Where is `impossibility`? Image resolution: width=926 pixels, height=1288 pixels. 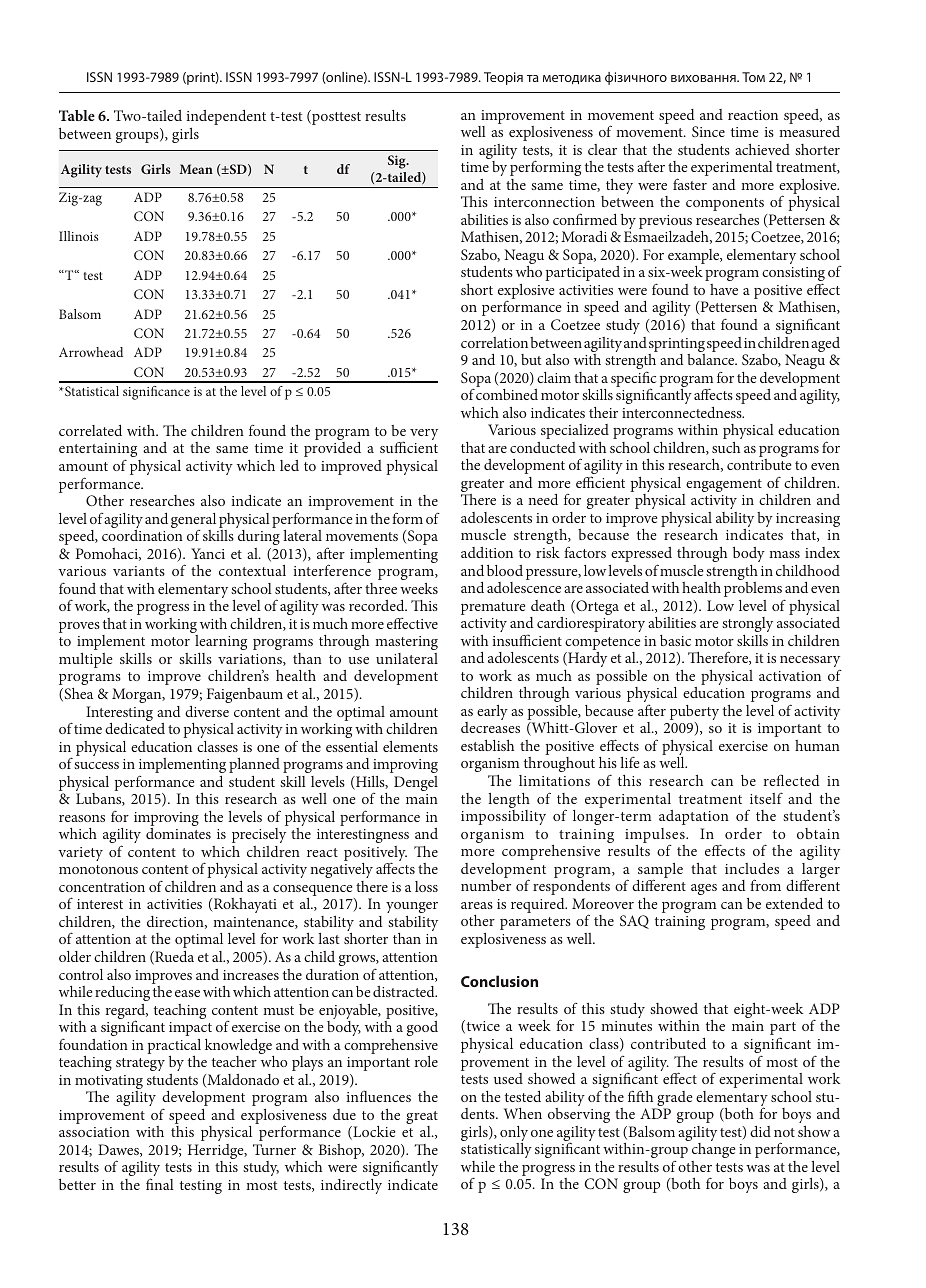 impossibility is located at coordinates (503, 817).
